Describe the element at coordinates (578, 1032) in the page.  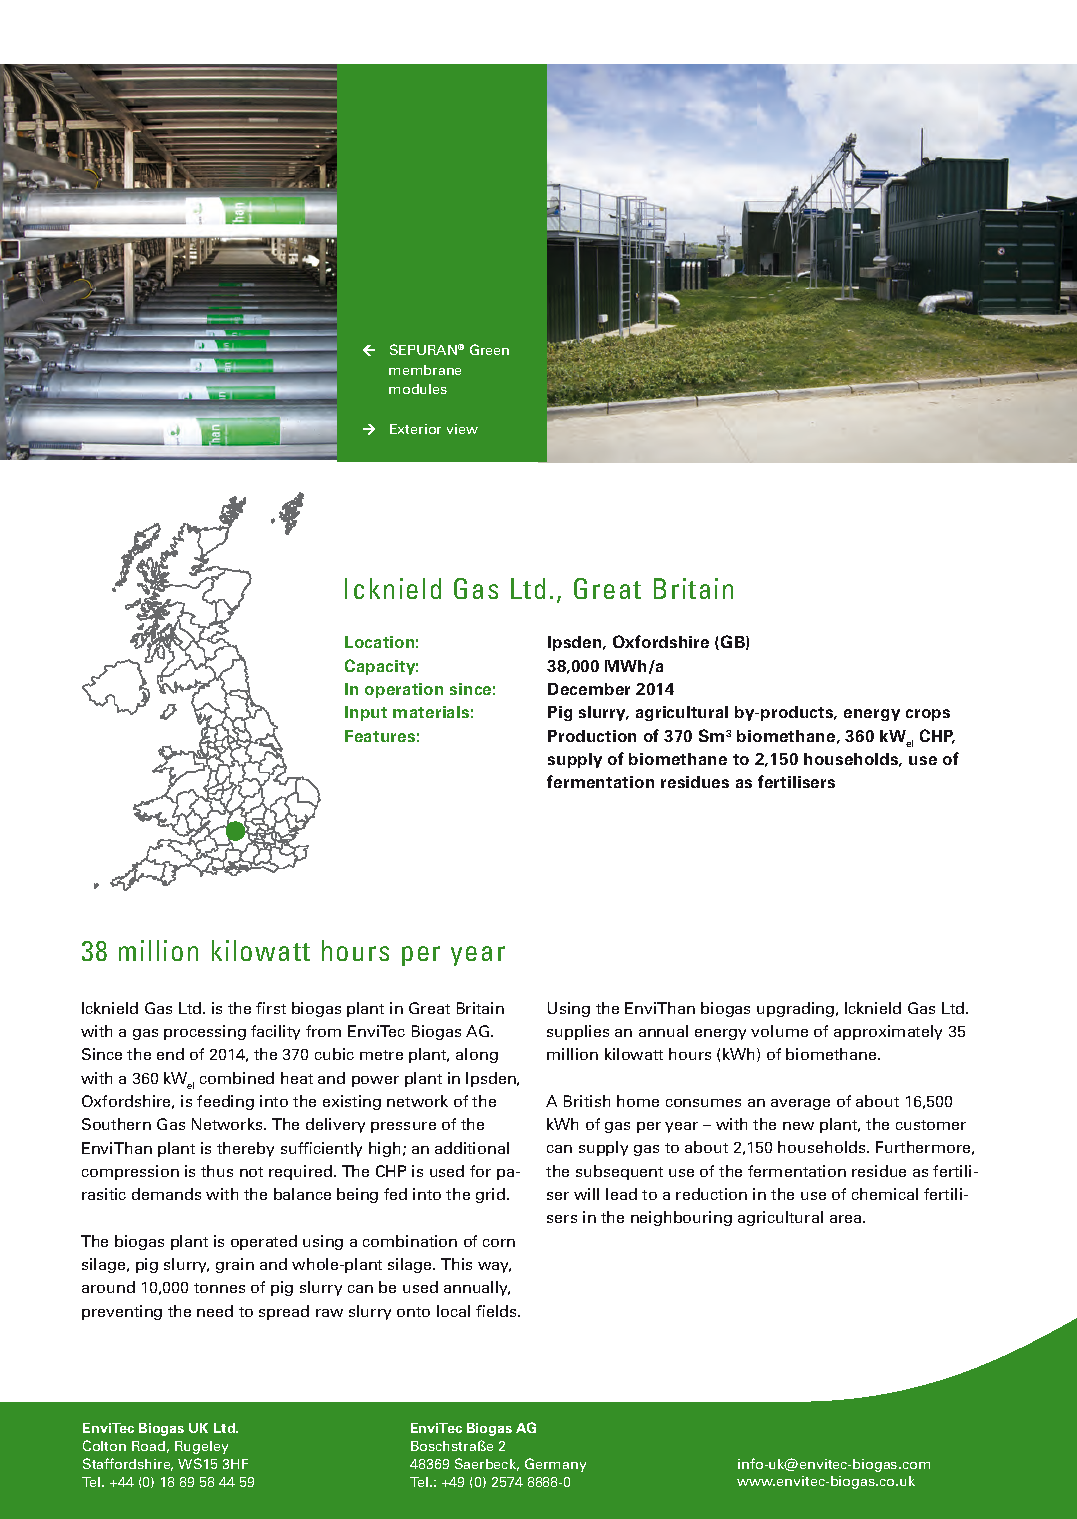
I see `supplies` at that location.
